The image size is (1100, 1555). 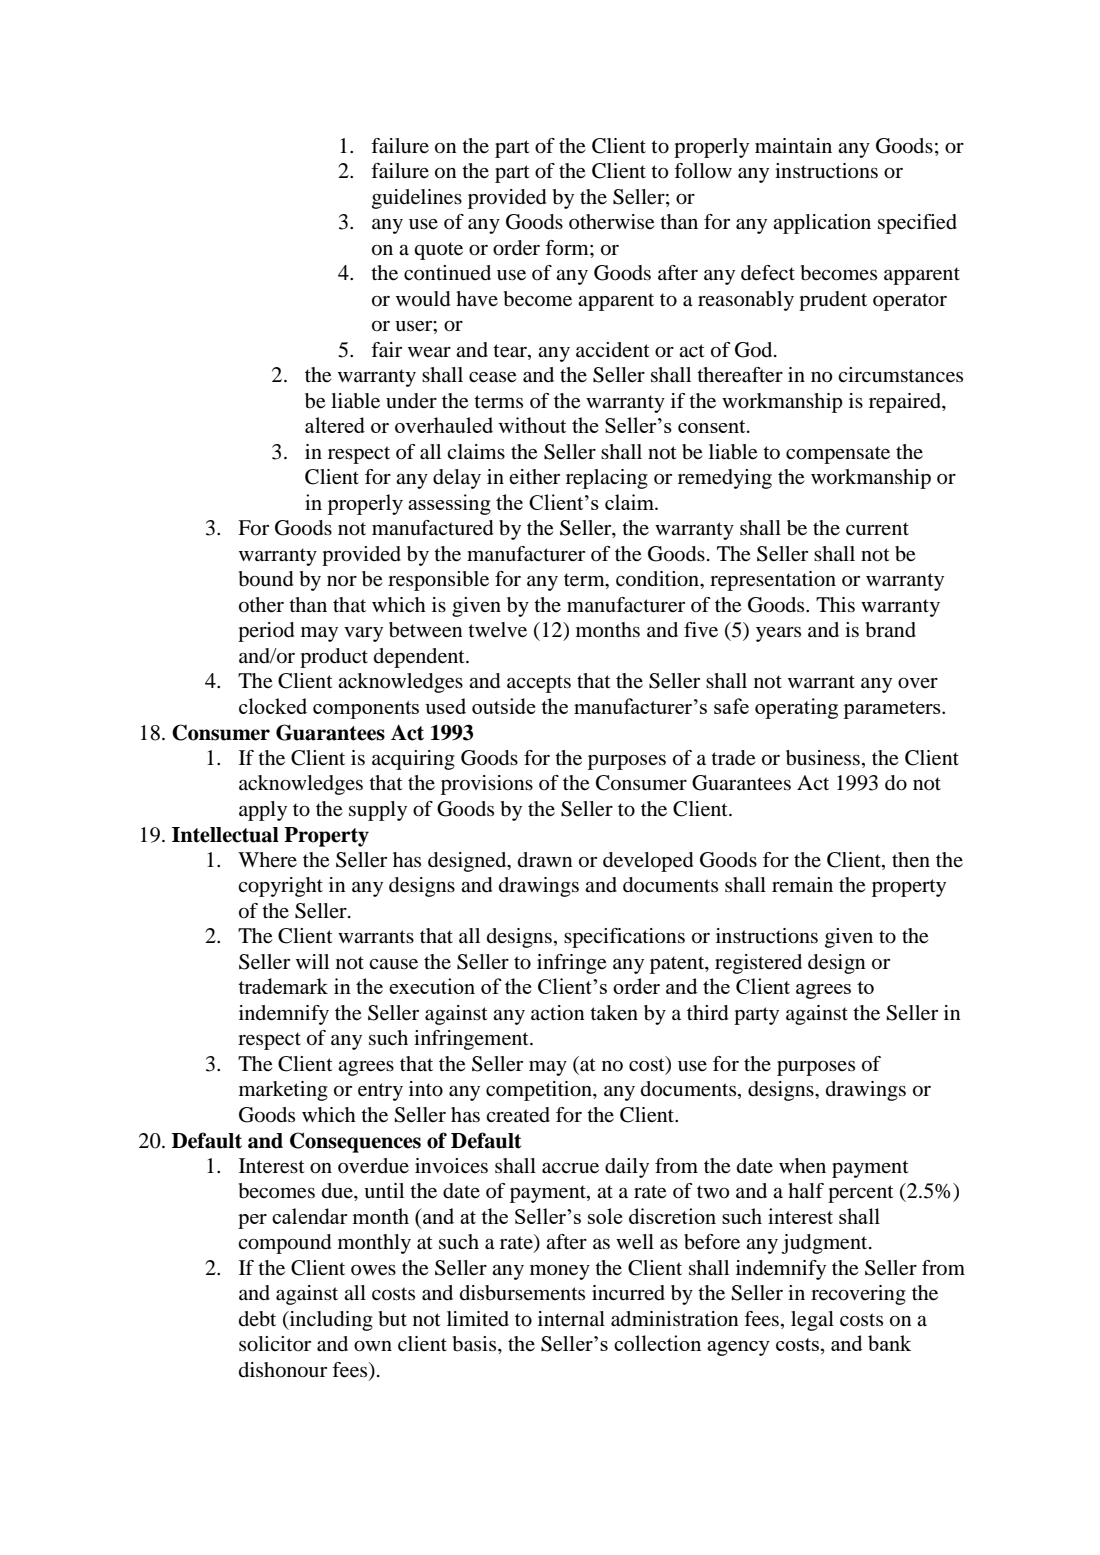 What do you see at coordinates (283, 1091) in the screenshot?
I see `marketing` at bounding box center [283, 1091].
